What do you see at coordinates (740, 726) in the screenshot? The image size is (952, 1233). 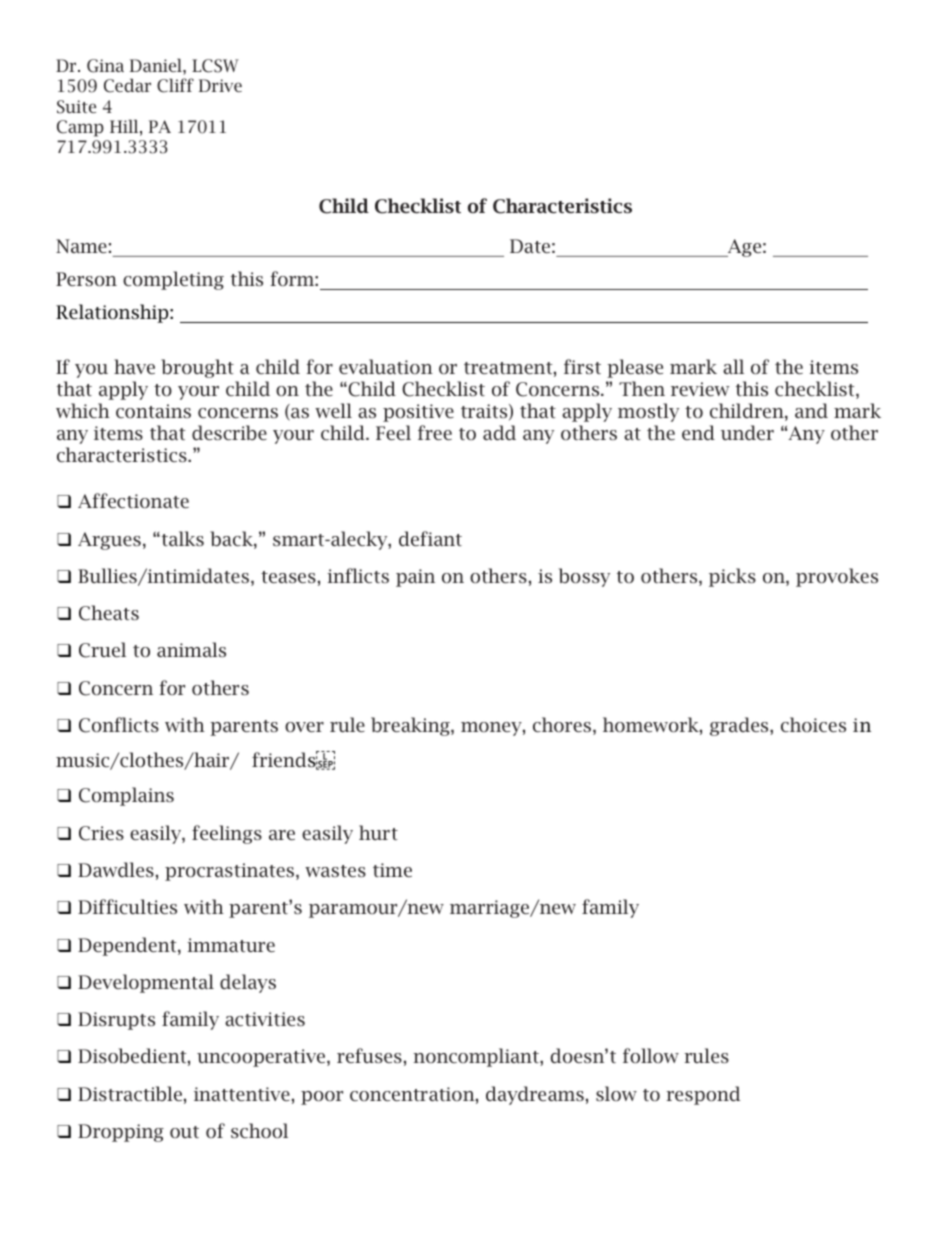 I see `grades` at bounding box center [740, 726].
